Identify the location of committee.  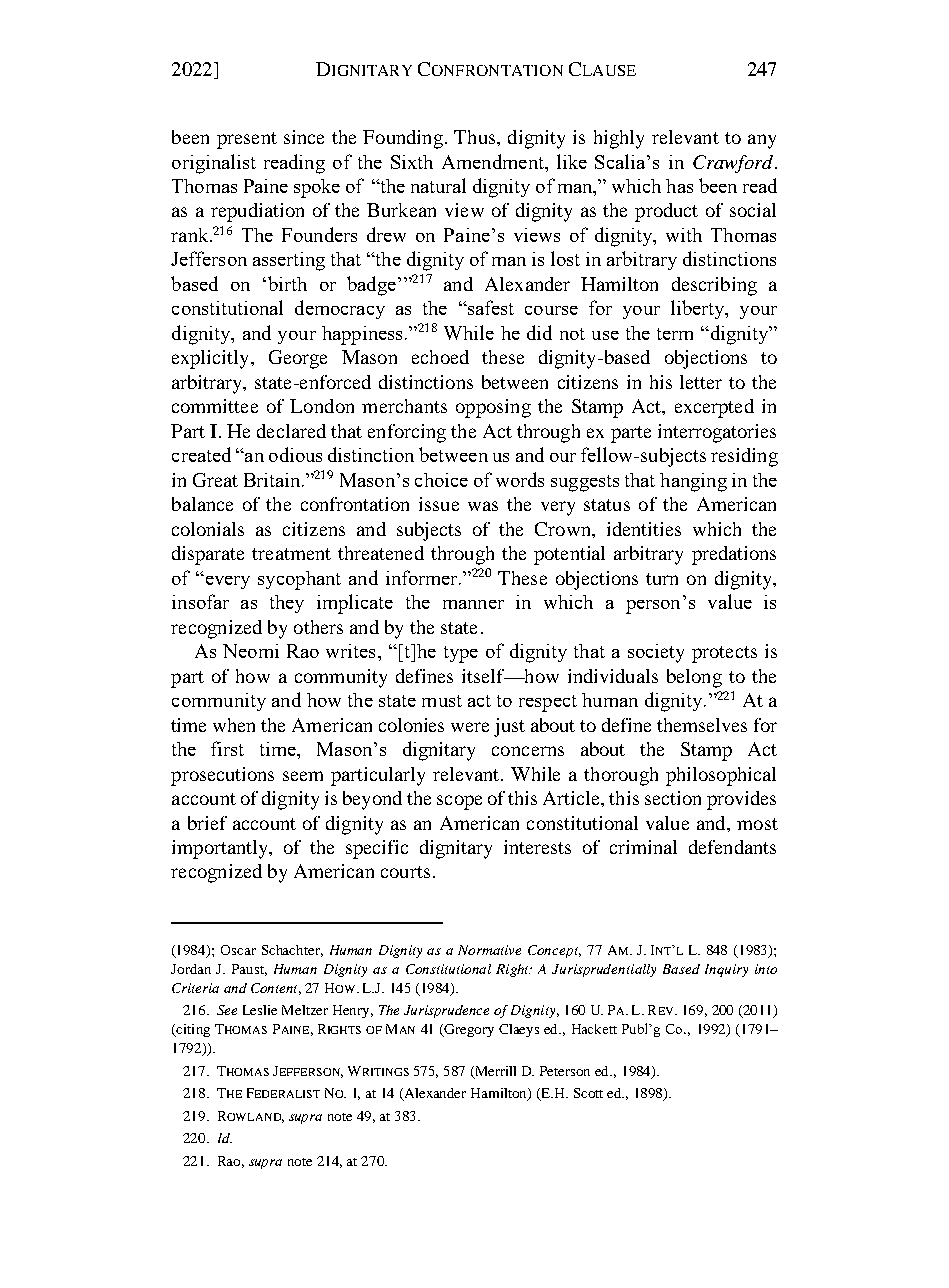
(215, 406).
